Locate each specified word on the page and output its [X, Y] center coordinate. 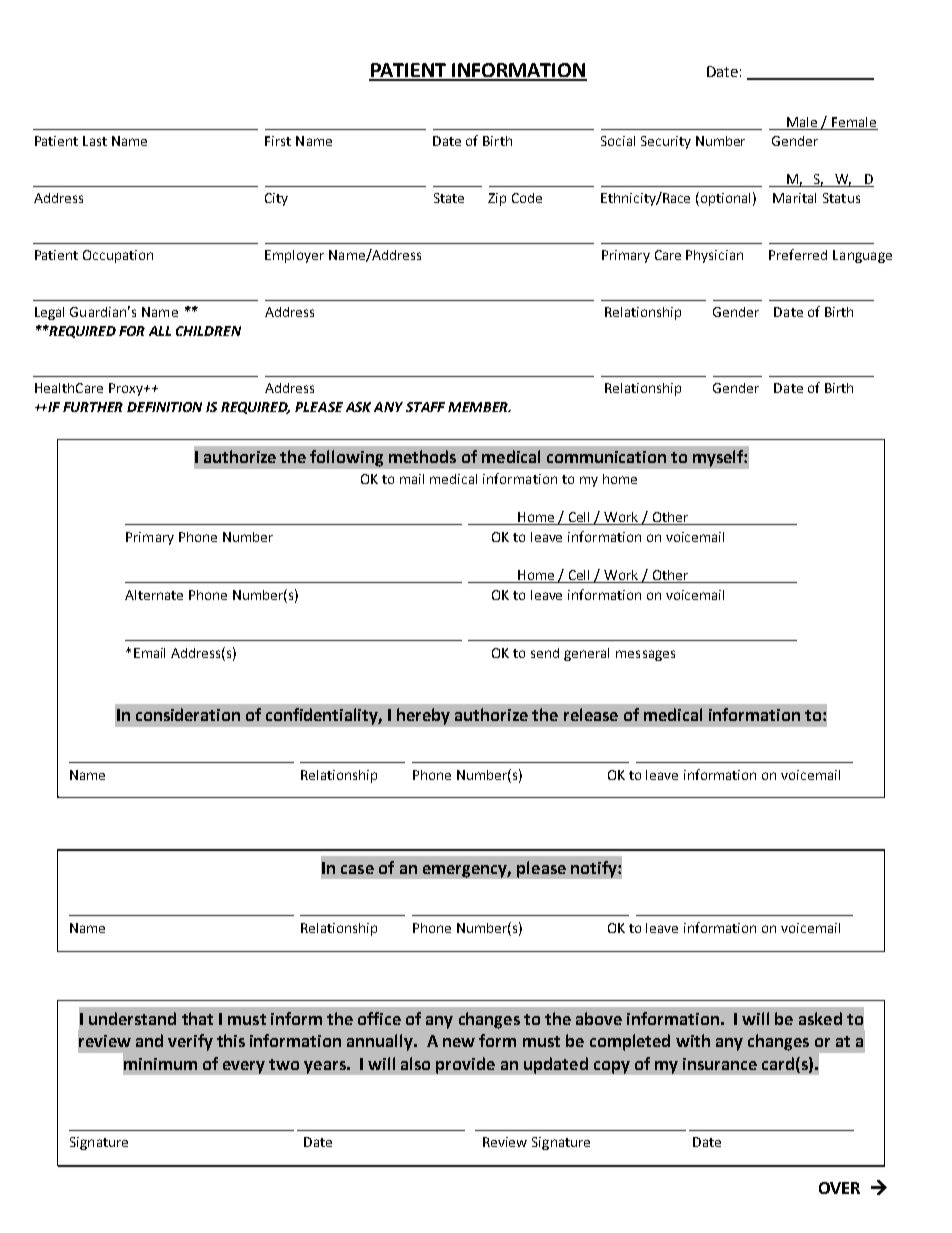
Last [95, 141]
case [357, 869]
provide [465, 1065]
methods [422, 456]
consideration [188, 714]
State [449, 198]
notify [595, 869]
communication [606, 457]
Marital [794, 198]
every [244, 1067]
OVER [839, 1188]
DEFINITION [164, 407]
